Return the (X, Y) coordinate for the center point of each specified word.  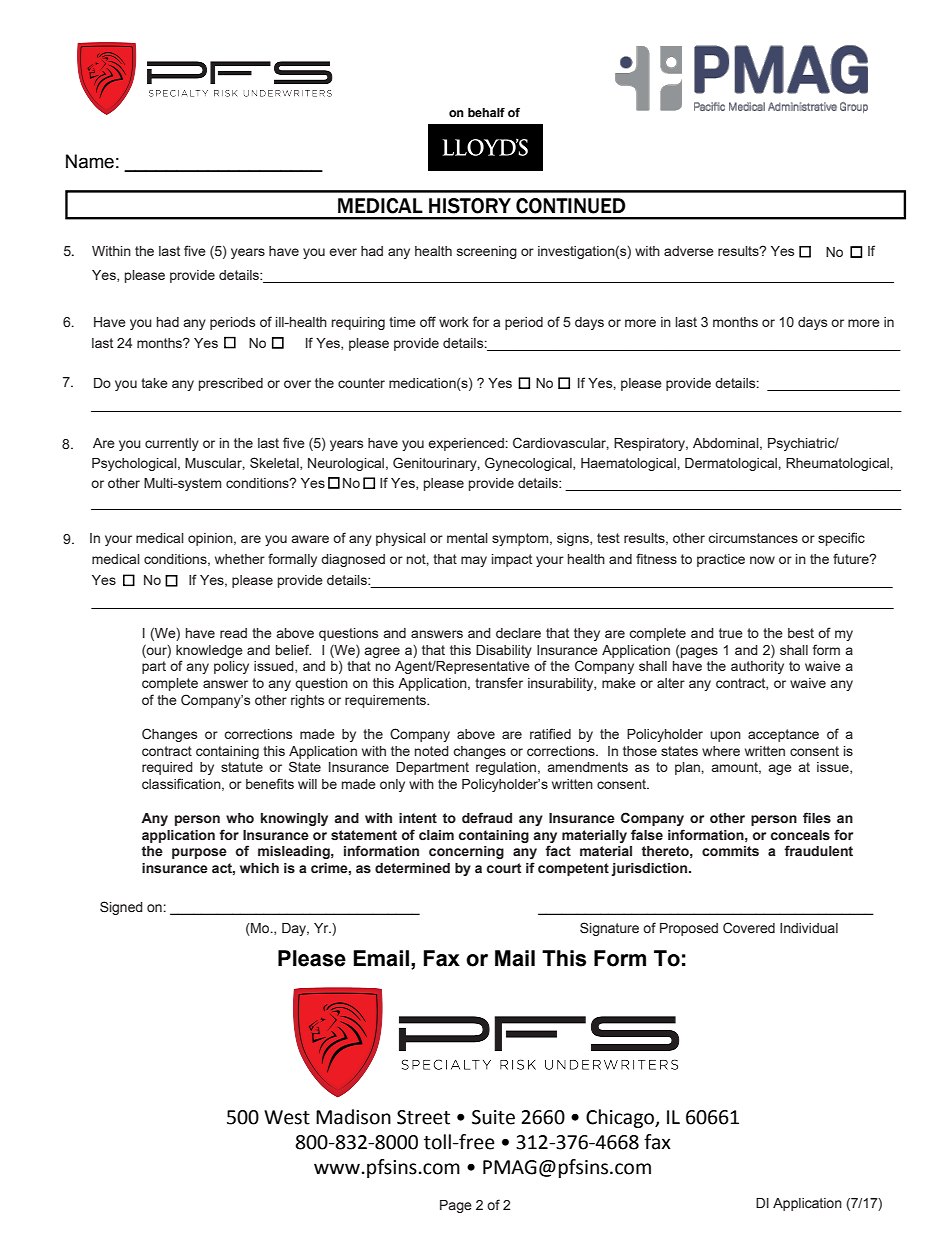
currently (172, 444)
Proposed (689, 929)
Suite (493, 1117)
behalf (486, 112)
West (287, 1117)
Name (90, 161)
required (167, 768)
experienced (466, 444)
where (721, 751)
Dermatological (731, 464)
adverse (689, 251)
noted (432, 751)
